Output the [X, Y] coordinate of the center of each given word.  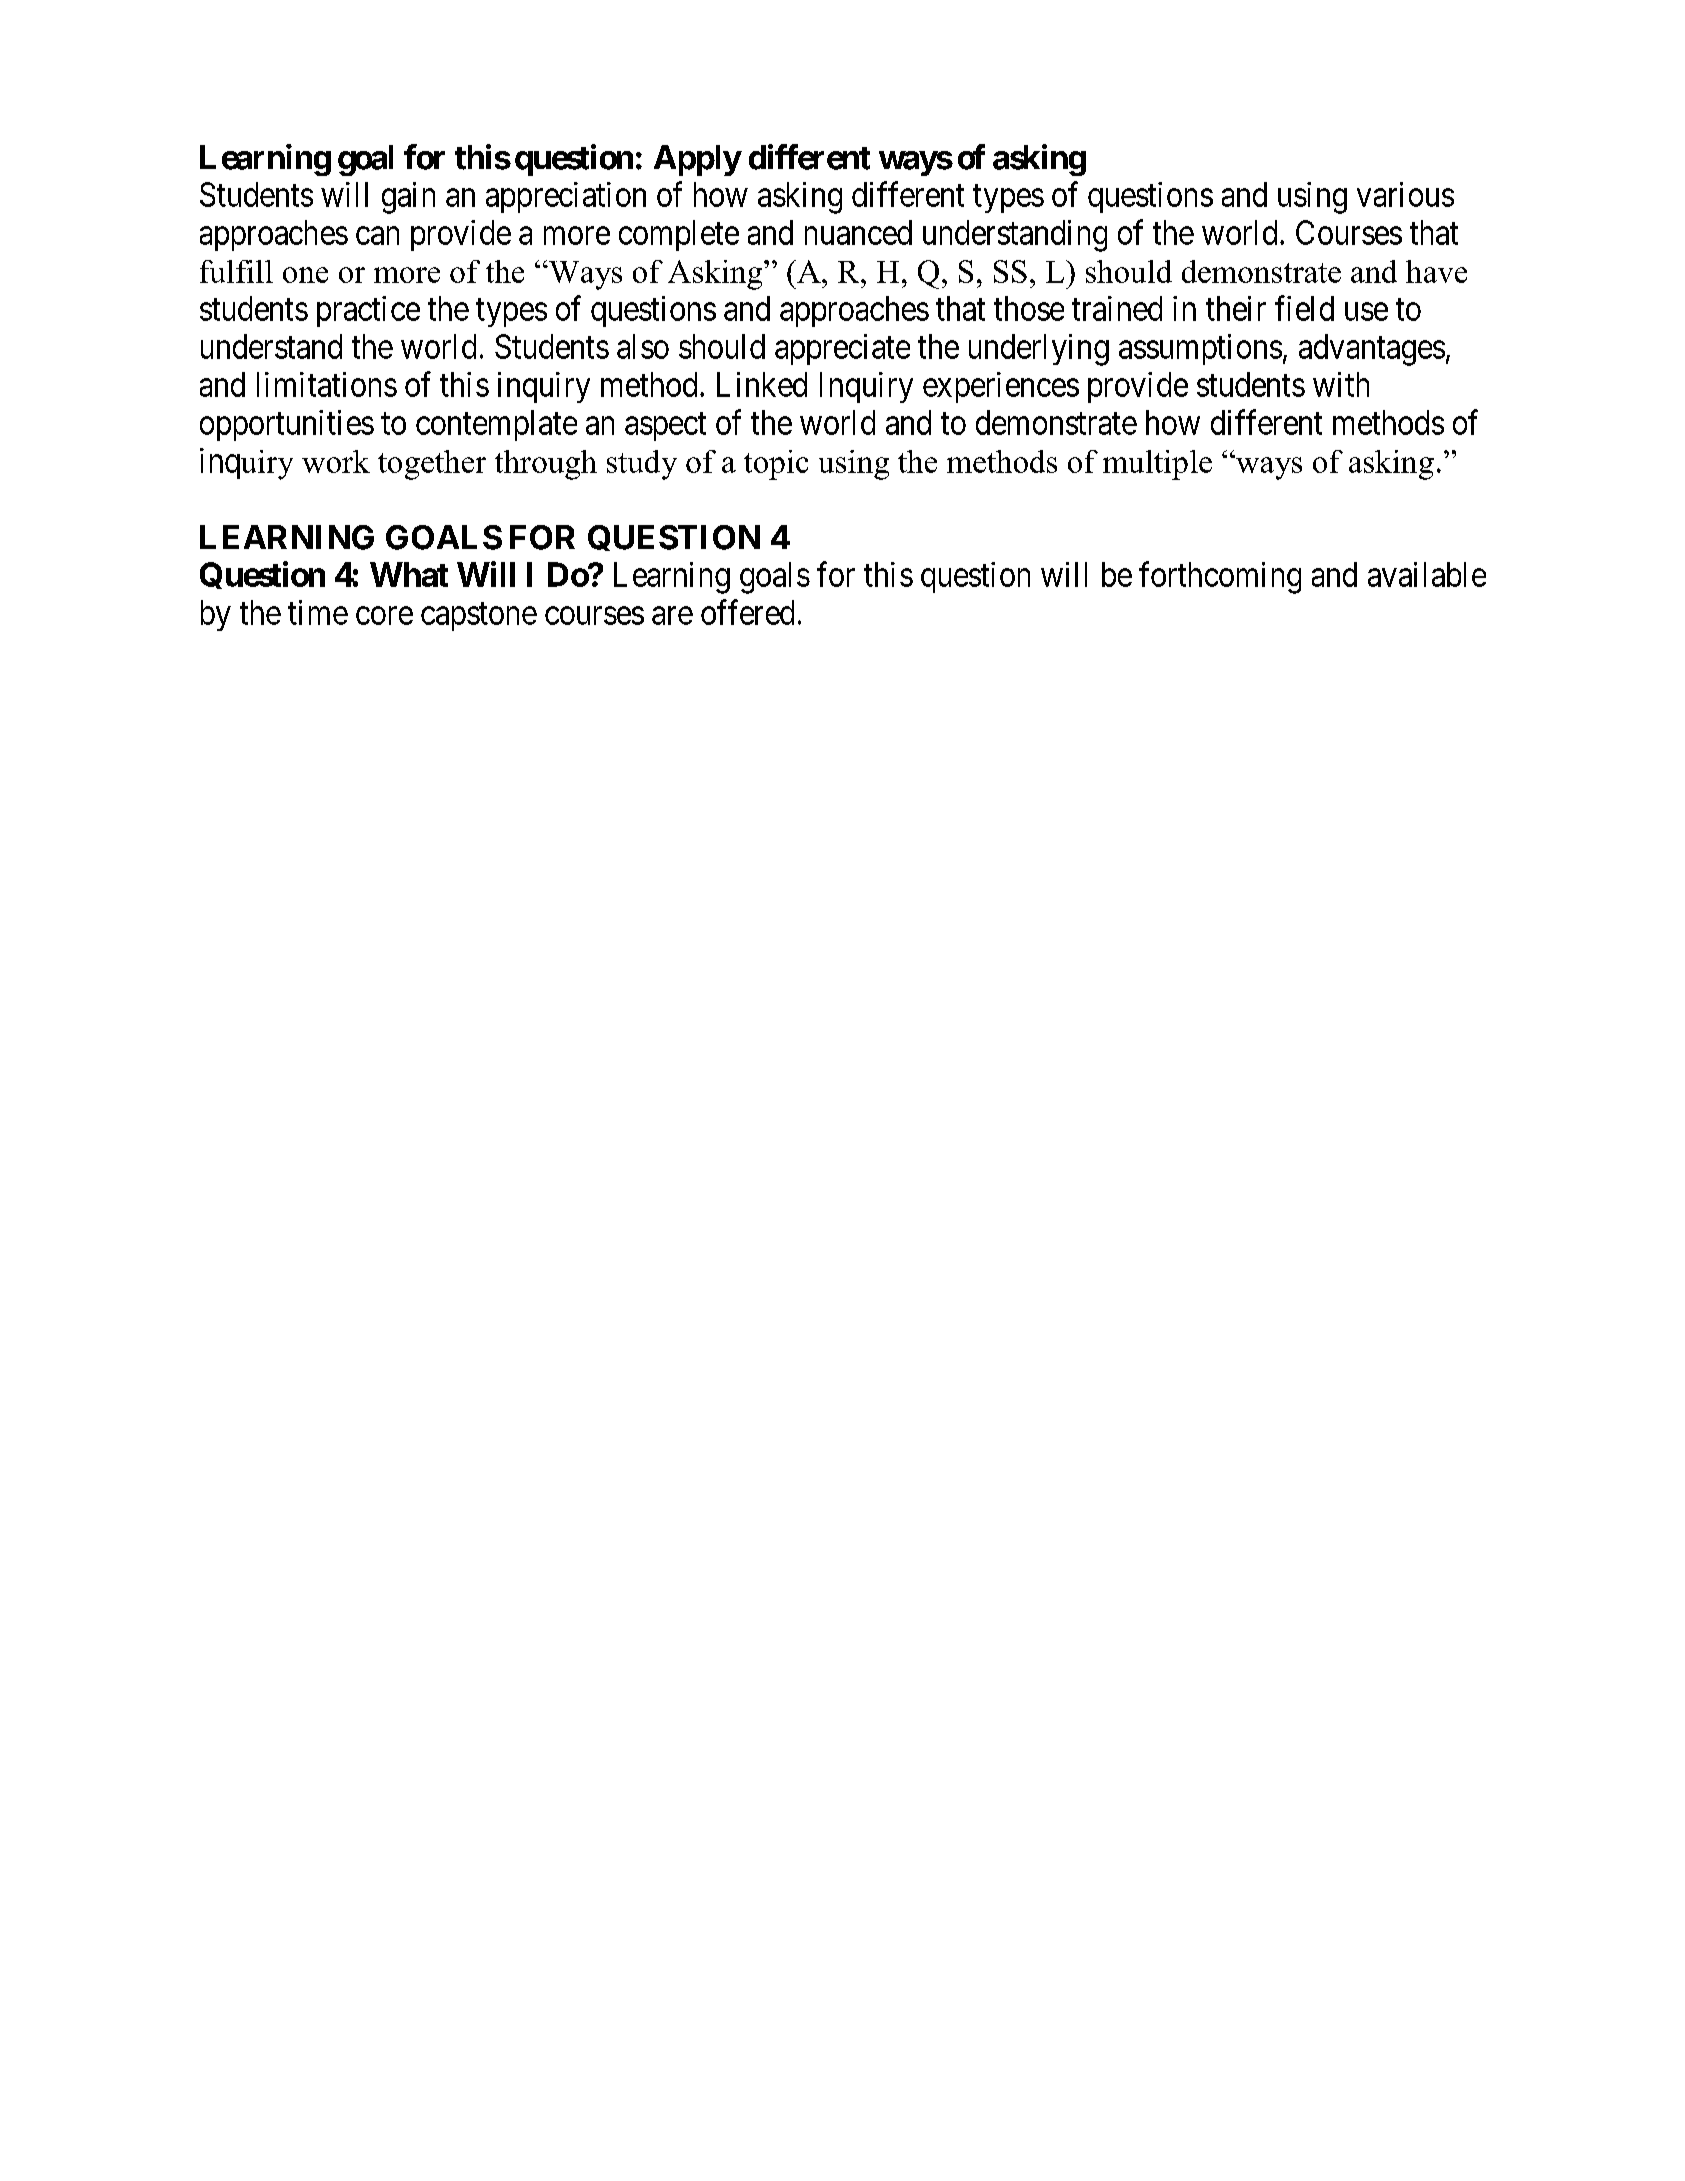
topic [776, 465]
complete [679, 235]
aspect [665, 427]
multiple [1157, 465]
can [377, 236]
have [1436, 271]
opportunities [287, 425]
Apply [697, 160]
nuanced [858, 232]
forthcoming [1220, 578]
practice [368, 311]
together [432, 465]
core [384, 616]
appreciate [842, 349]
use [1366, 312]
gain [408, 198]
